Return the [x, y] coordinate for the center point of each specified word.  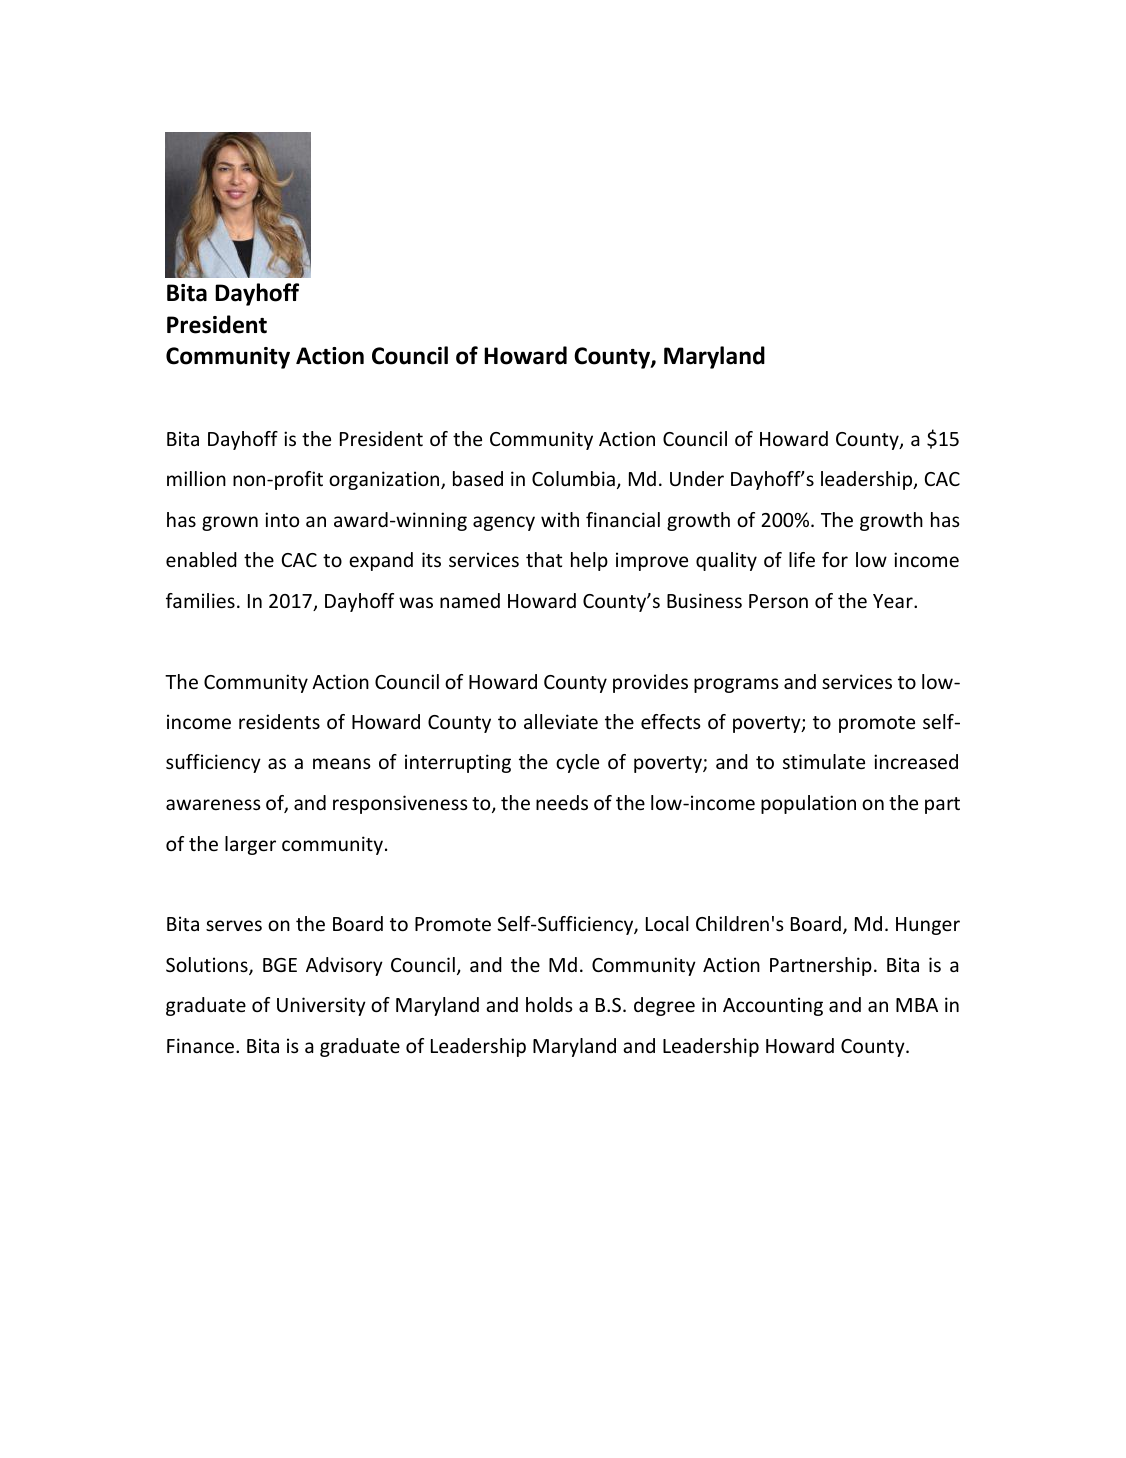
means [342, 763]
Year [894, 601]
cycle [577, 763]
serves [234, 925]
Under [697, 478]
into [282, 519]
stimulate [824, 761]
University [321, 1006]
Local [667, 923]
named [470, 600]
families [200, 600]
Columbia [573, 478]
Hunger [928, 926]
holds [549, 1004]
